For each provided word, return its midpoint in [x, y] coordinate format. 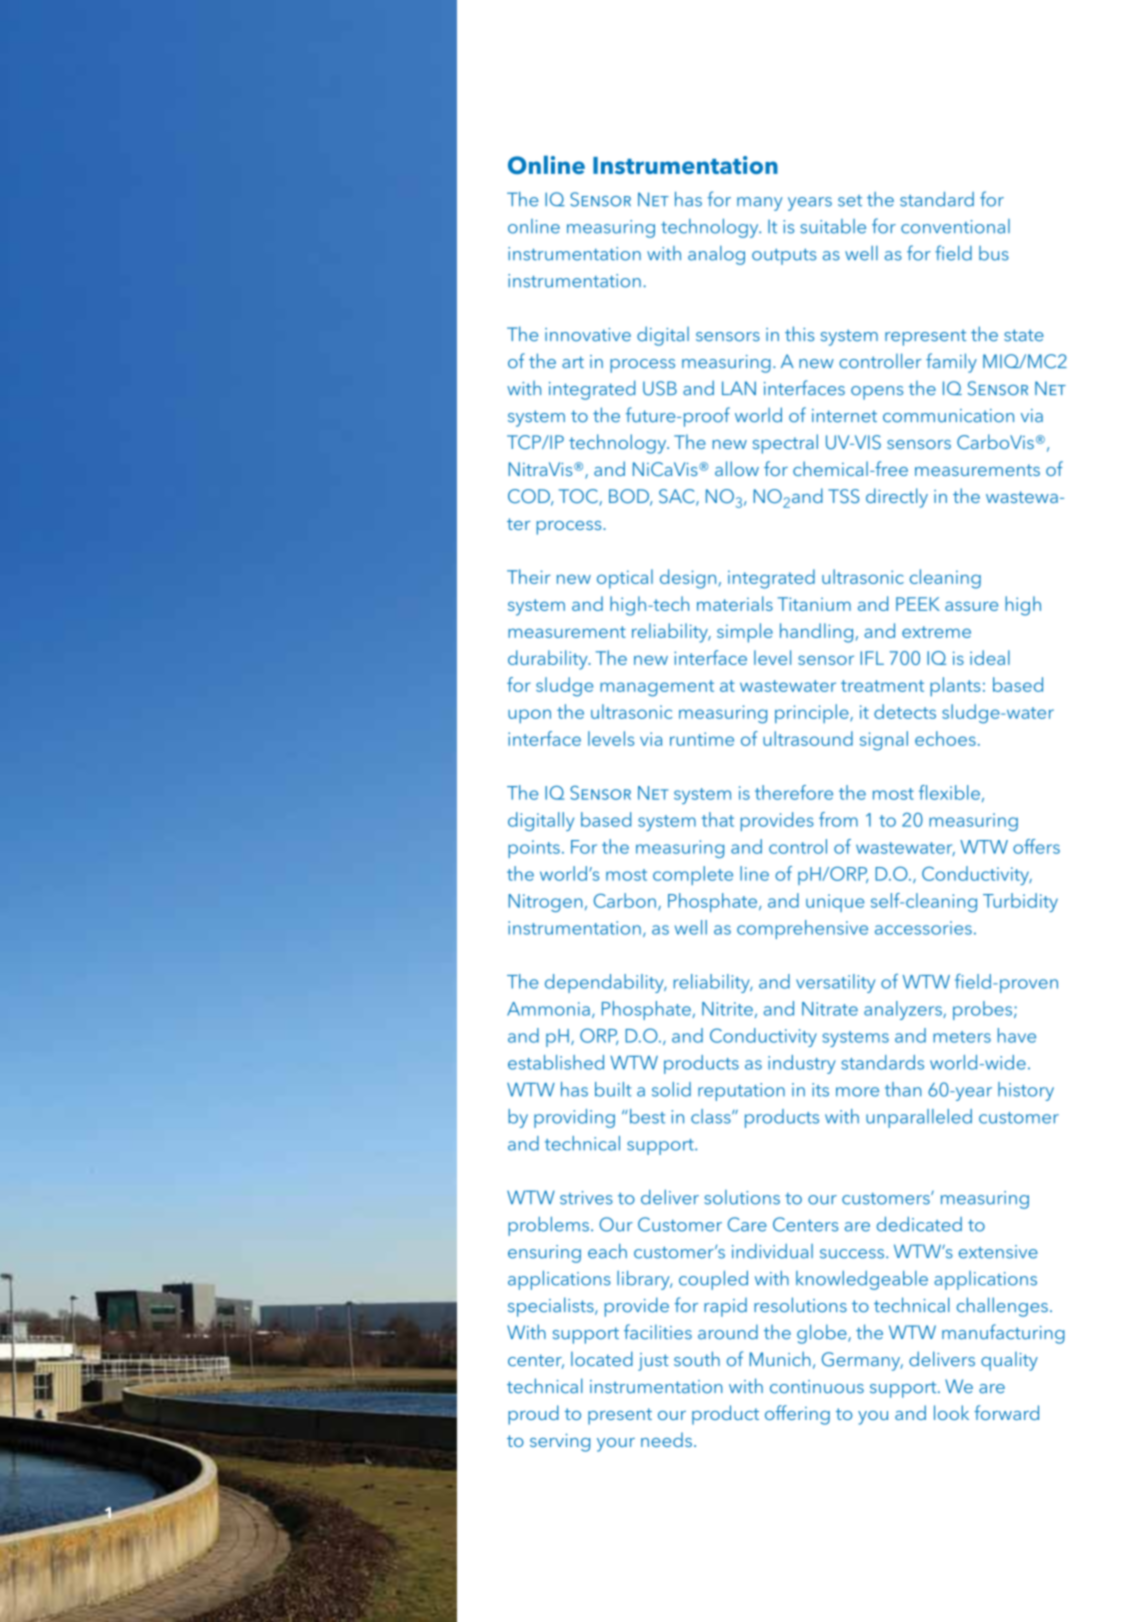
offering [797, 1415]
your [616, 1445]
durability [549, 660]
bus [994, 253]
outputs [784, 257]
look [951, 1412]
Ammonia [548, 1009]
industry [802, 1064]
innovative [588, 335]
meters [962, 1037]
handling [816, 633]
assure [971, 606]
